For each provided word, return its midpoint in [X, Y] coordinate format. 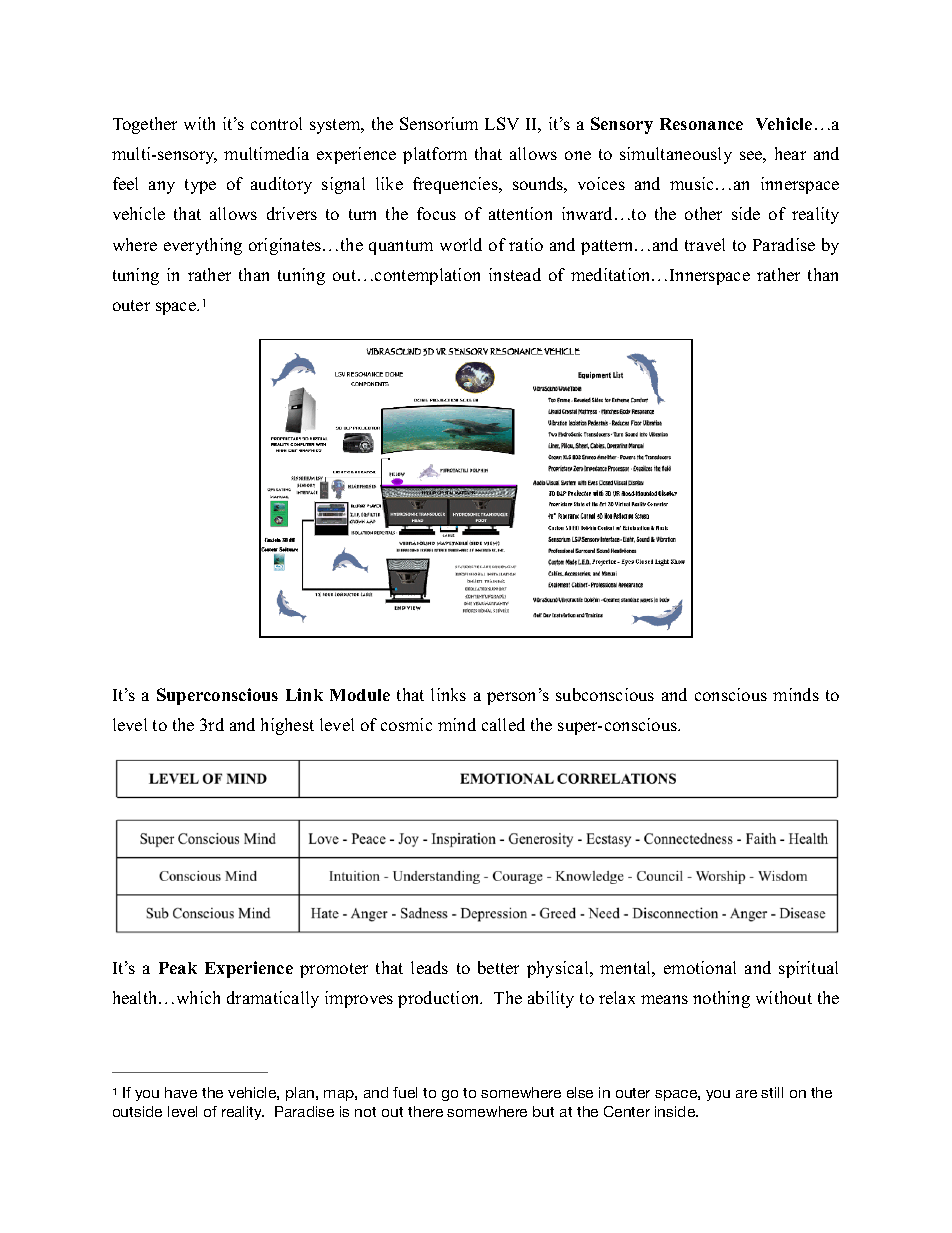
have [181, 1092]
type [200, 186]
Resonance [701, 124]
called [503, 724]
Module [360, 695]
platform [435, 155]
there [425, 1111]
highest [287, 726]
